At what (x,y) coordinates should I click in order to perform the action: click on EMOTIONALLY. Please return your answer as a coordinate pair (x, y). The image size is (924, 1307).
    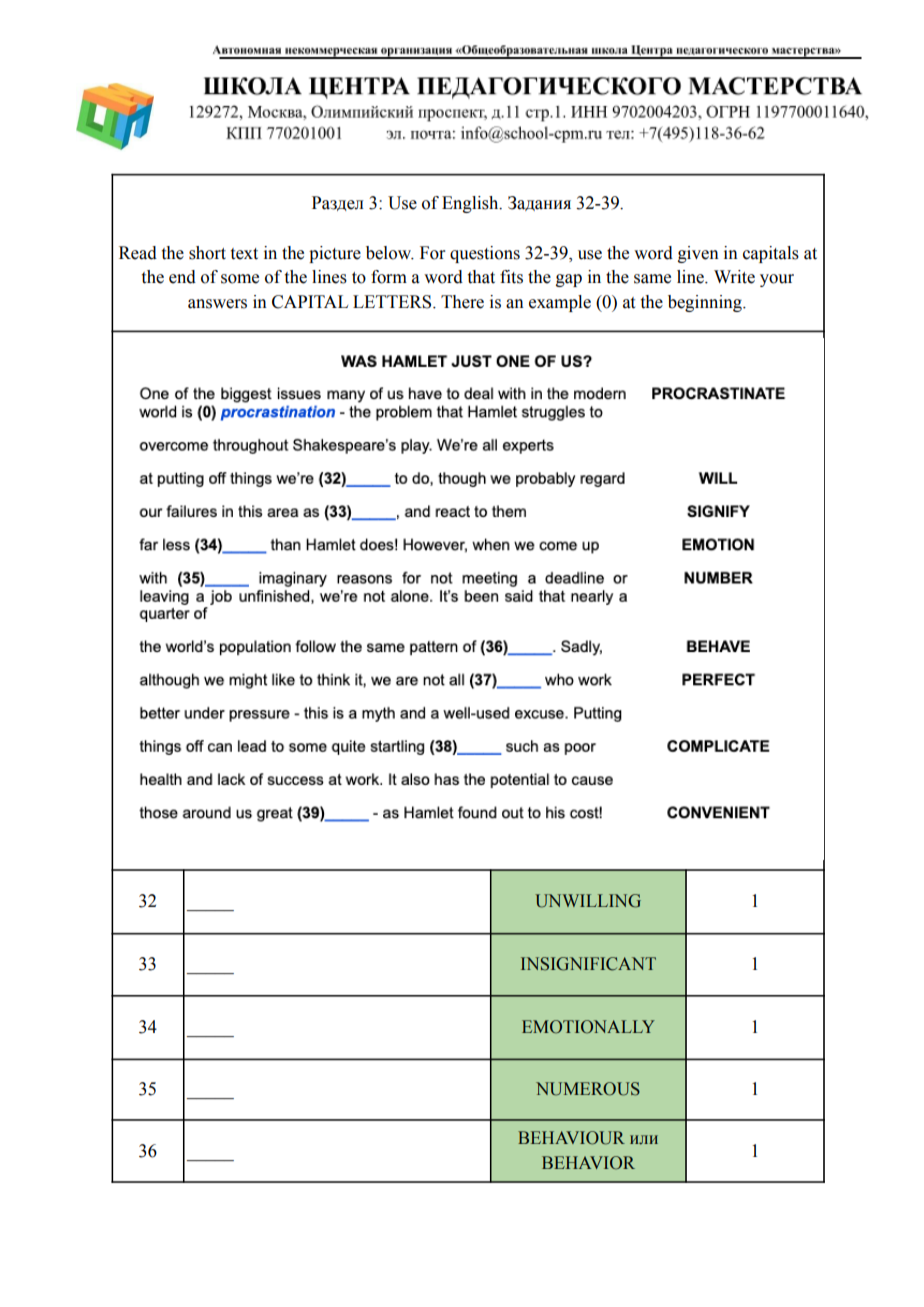
    Looking at the image, I should click on (588, 1027).
